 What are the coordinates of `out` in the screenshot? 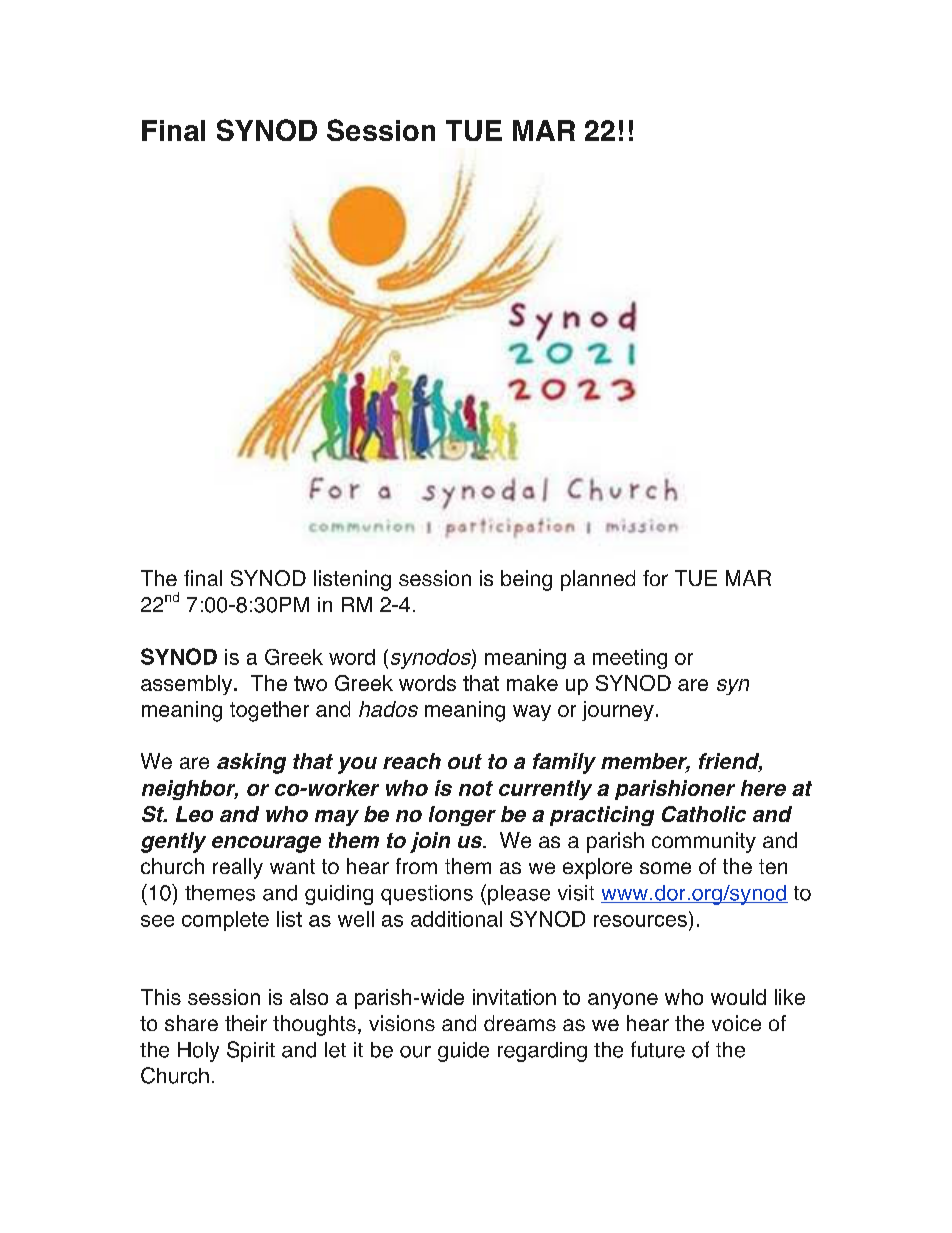 It's located at (465, 761).
